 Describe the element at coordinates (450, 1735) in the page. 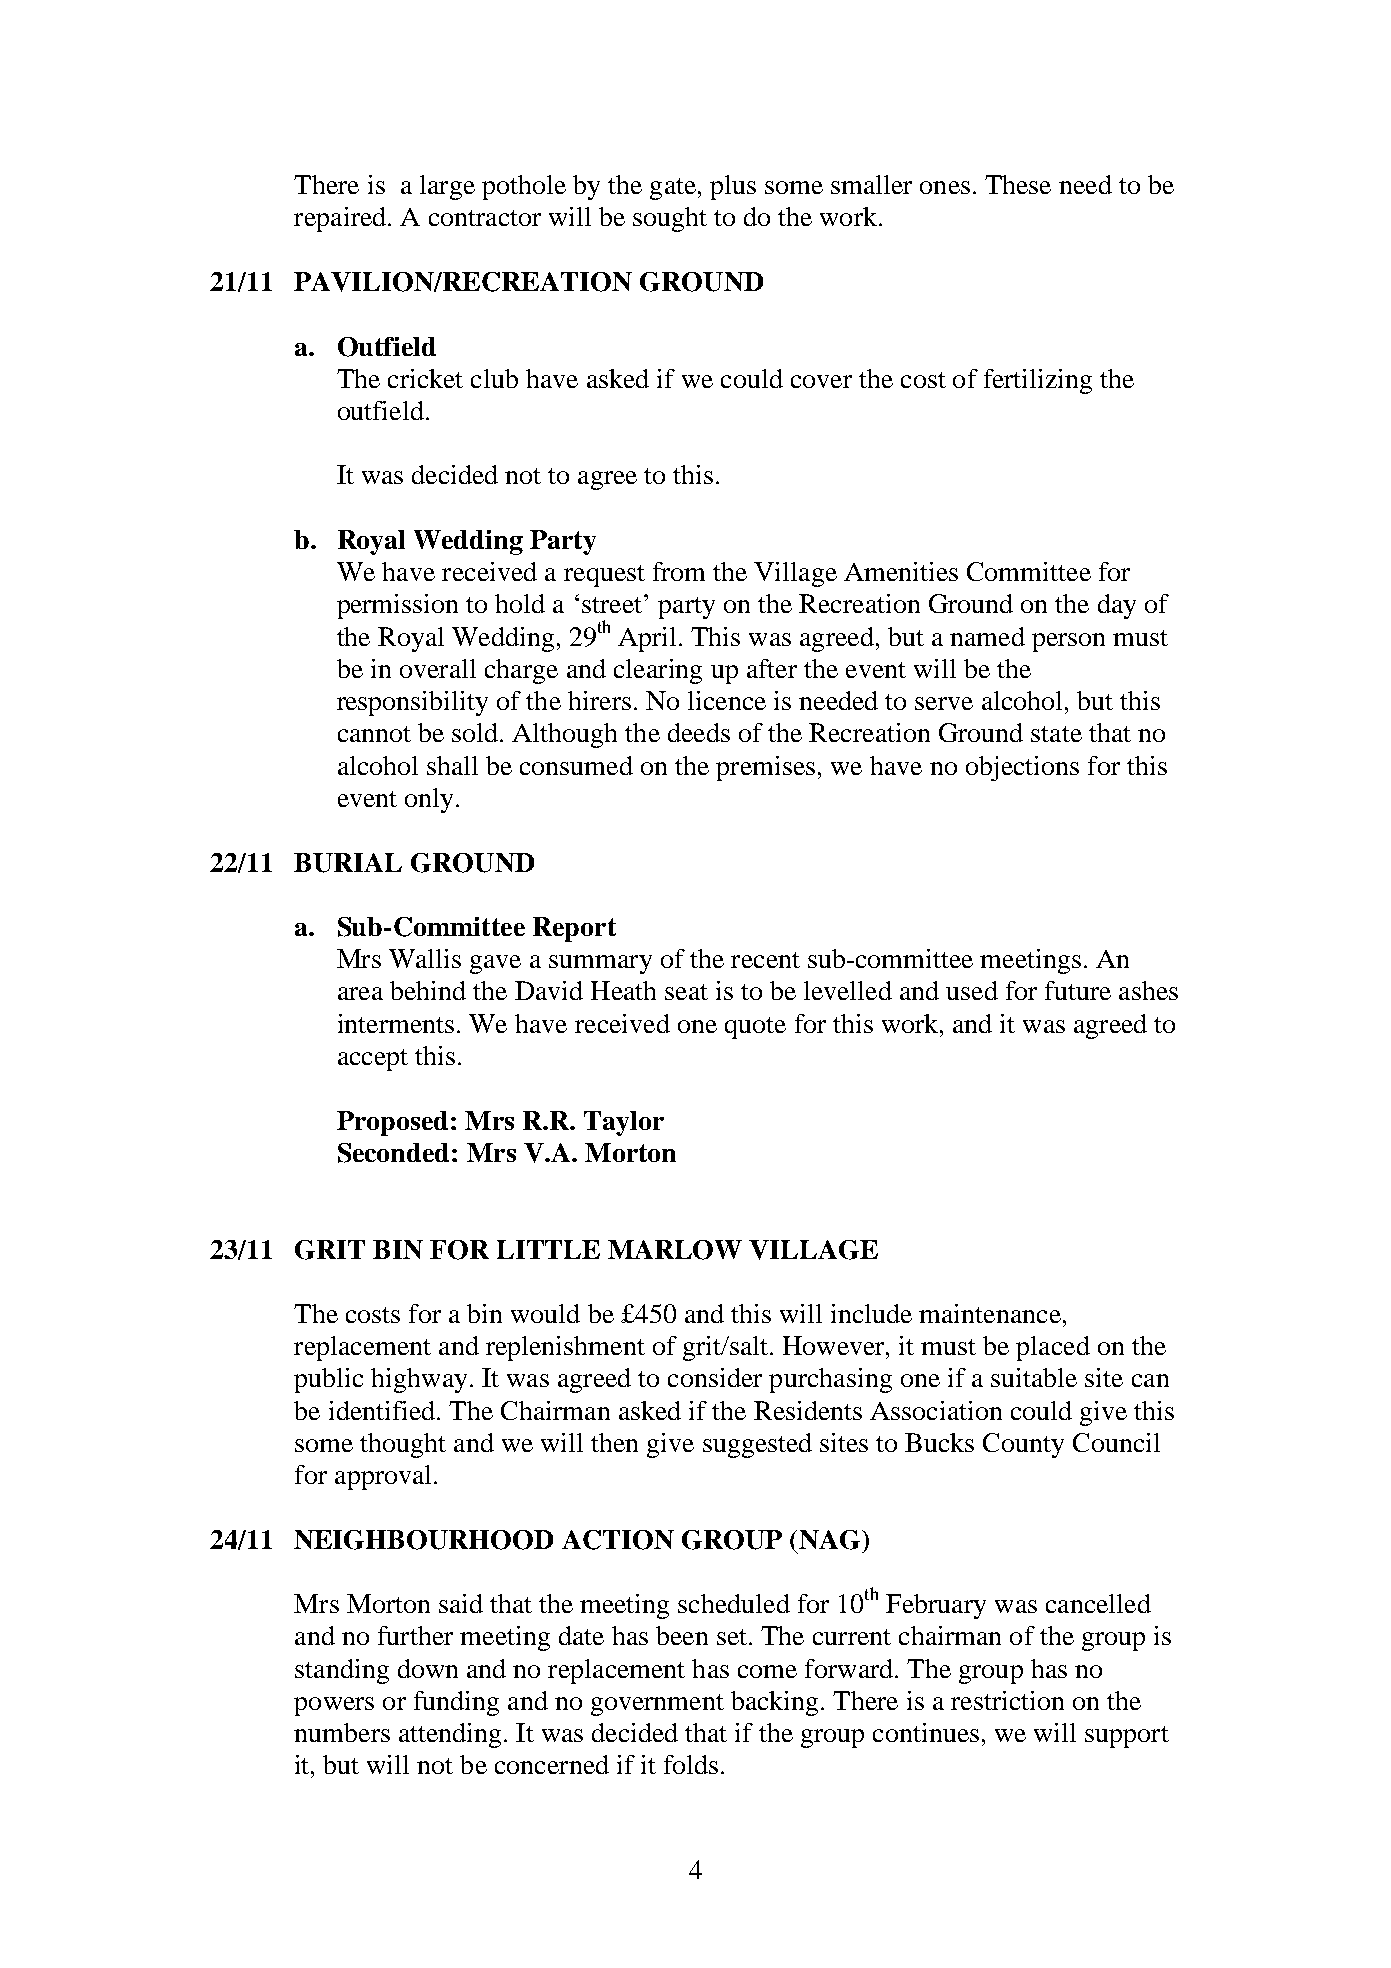

I see `attending` at that location.
